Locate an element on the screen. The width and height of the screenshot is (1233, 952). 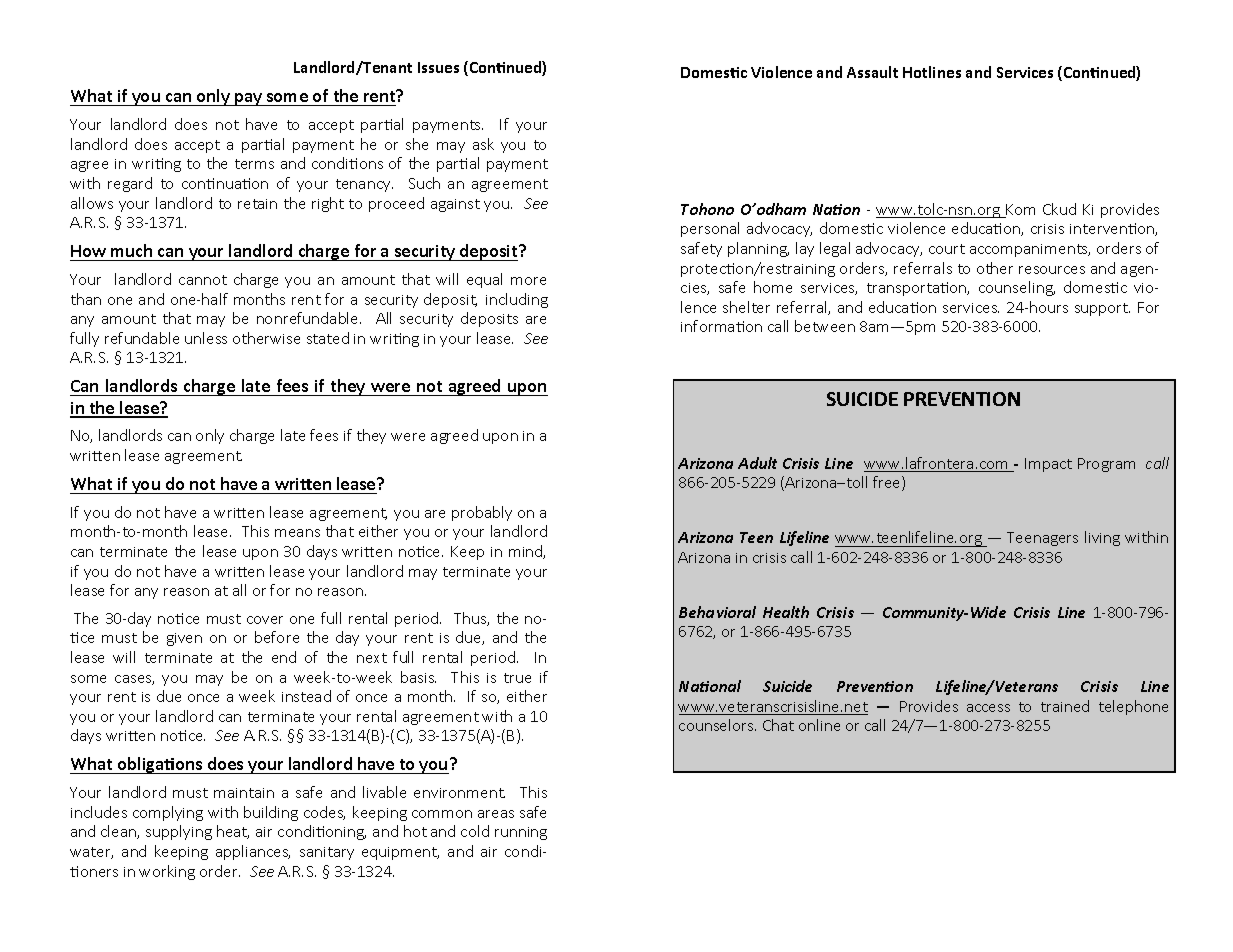
Adult is located at coordinates (757, 463).
